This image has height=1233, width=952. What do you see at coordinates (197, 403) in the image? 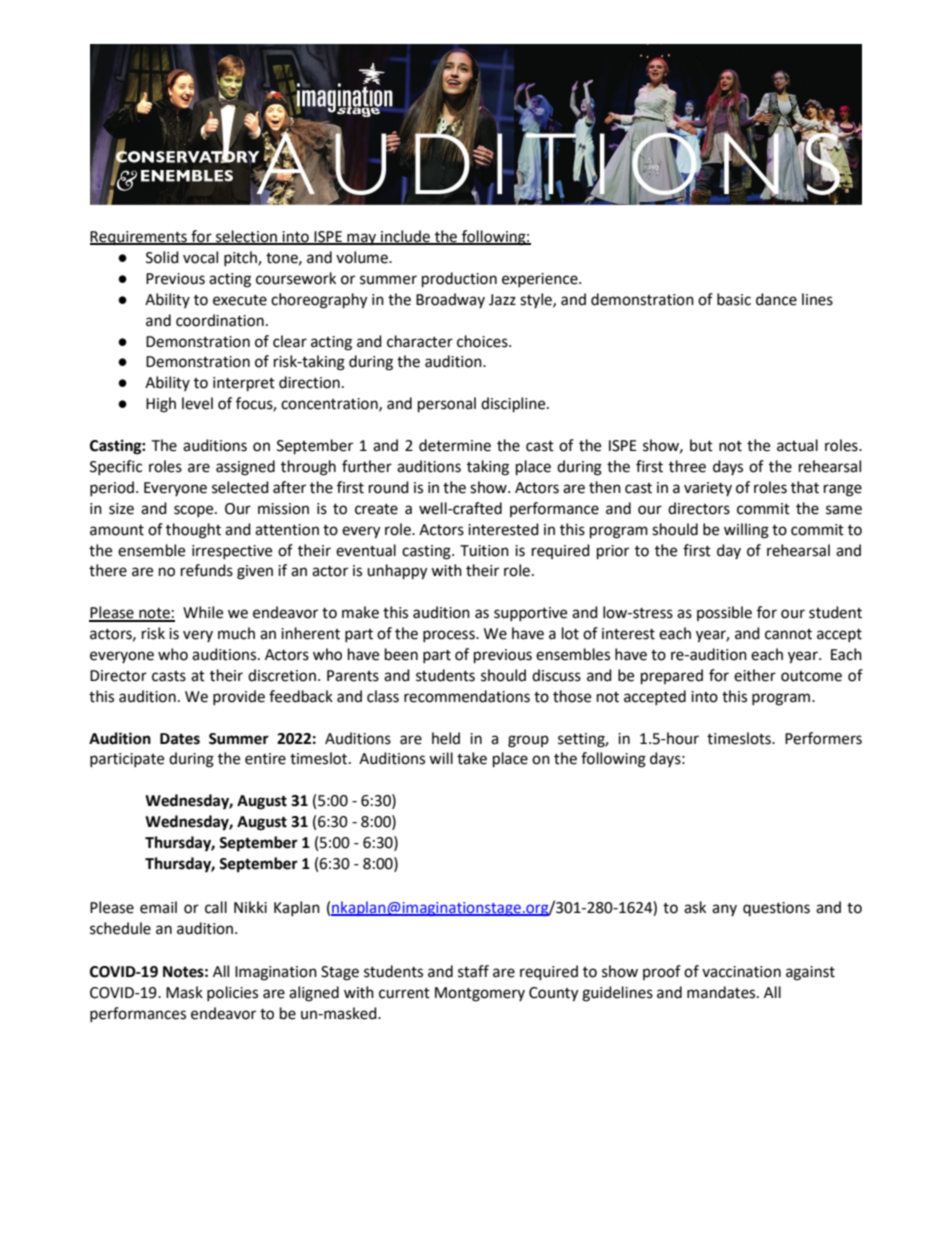
I see `level` at bounding box center [197, 403].
